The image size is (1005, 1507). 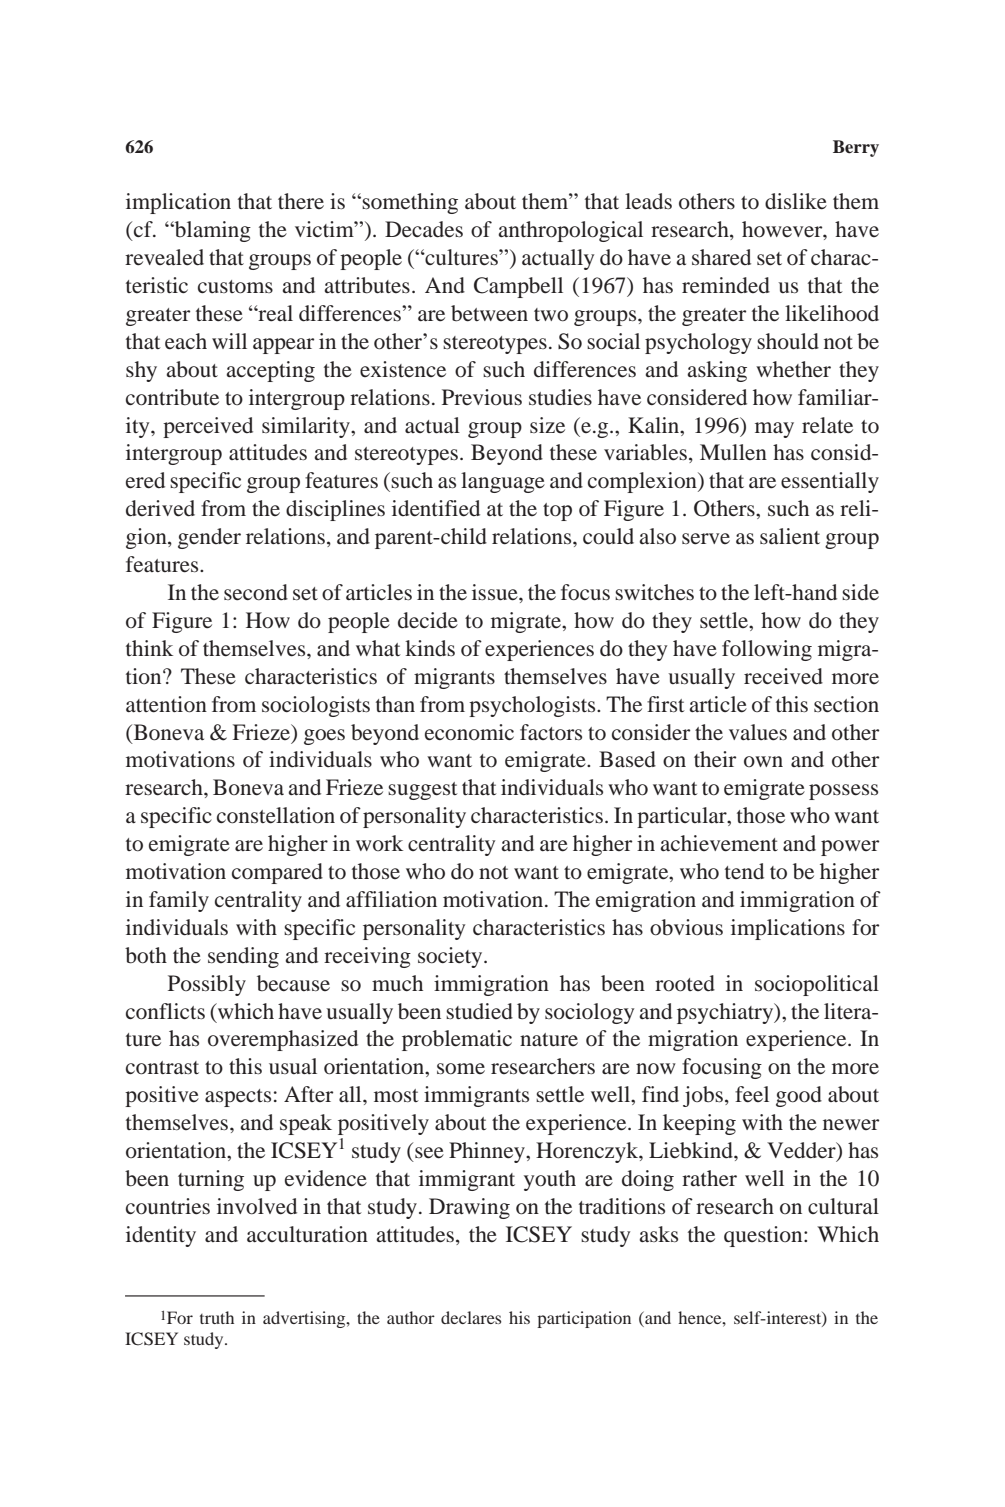 I want to click on dislike, so click(x=796, y=201).
